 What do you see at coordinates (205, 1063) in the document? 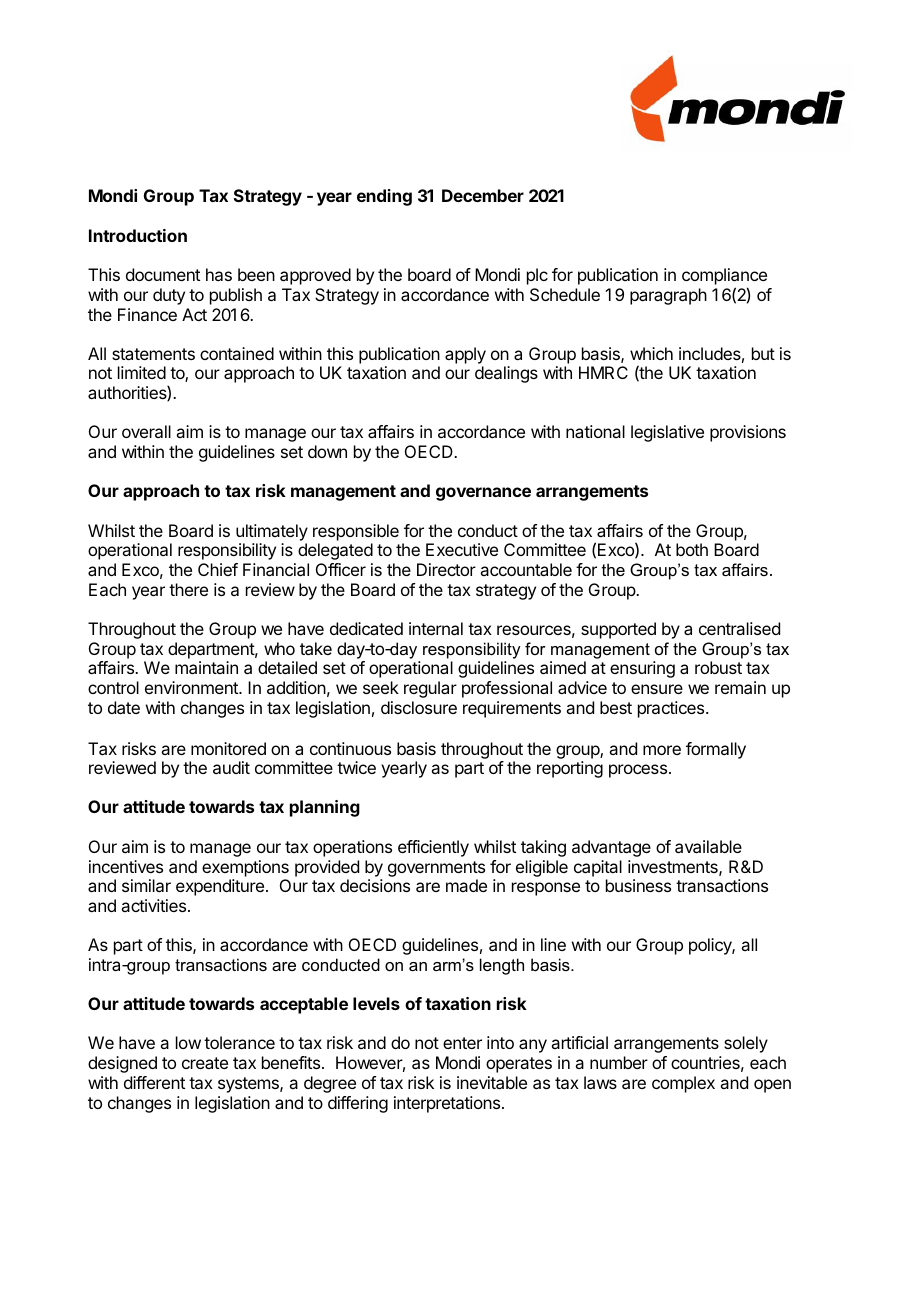
I see `create` at bounding box center [205, 1063].
